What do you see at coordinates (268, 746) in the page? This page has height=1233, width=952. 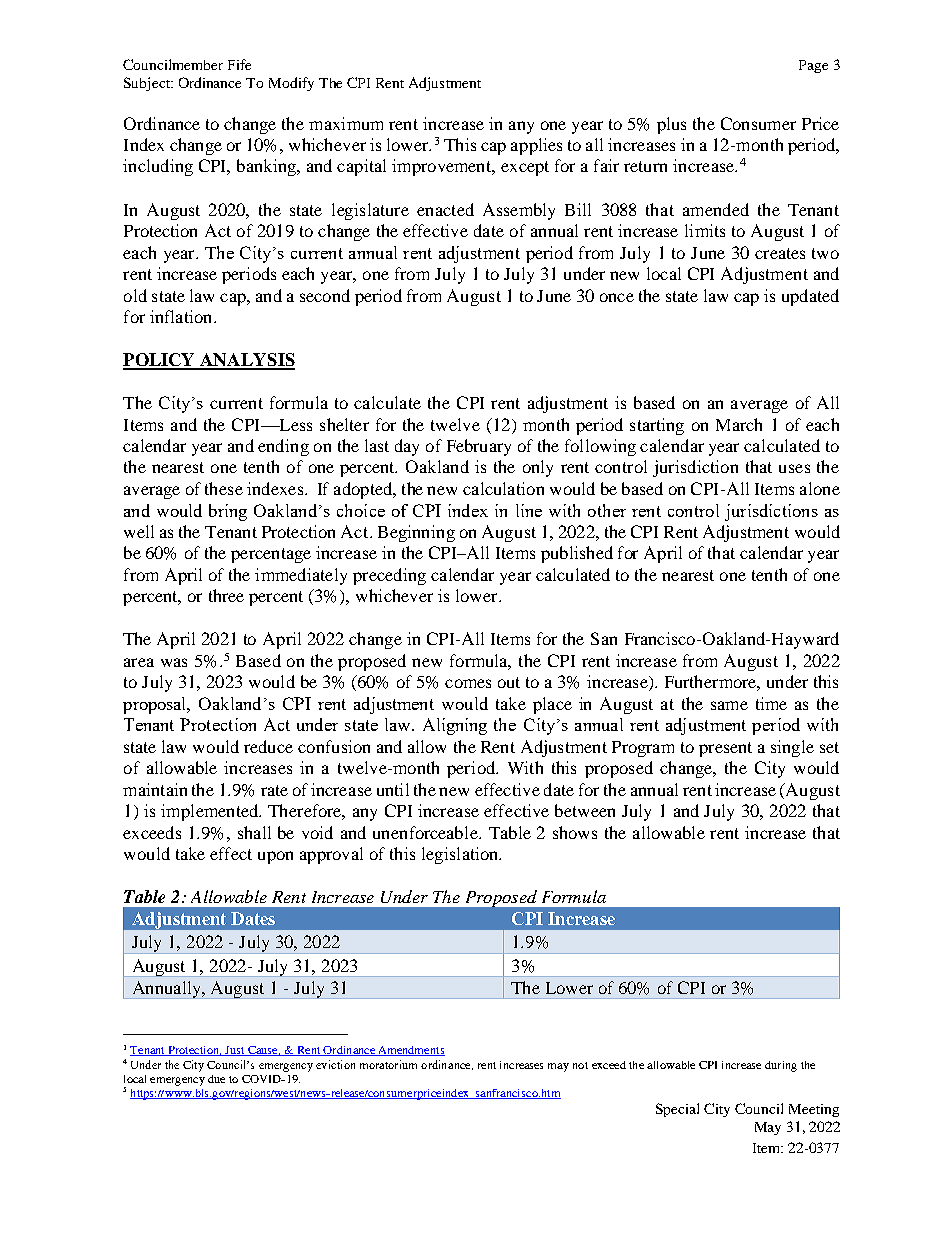 I see `reduce` at bounding box center [268, 746].
